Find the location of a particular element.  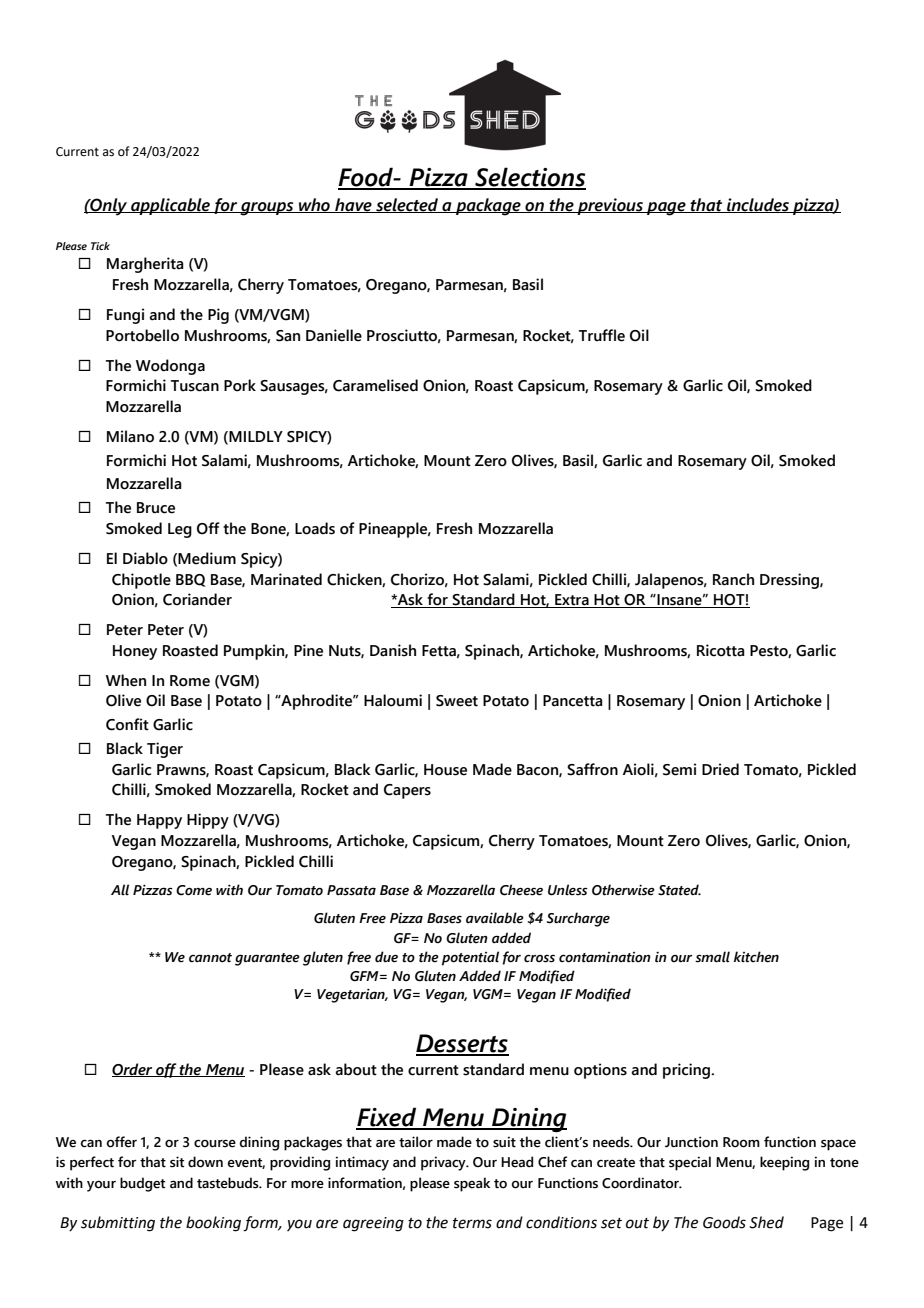

includes is located at coordinates (758, 205).
